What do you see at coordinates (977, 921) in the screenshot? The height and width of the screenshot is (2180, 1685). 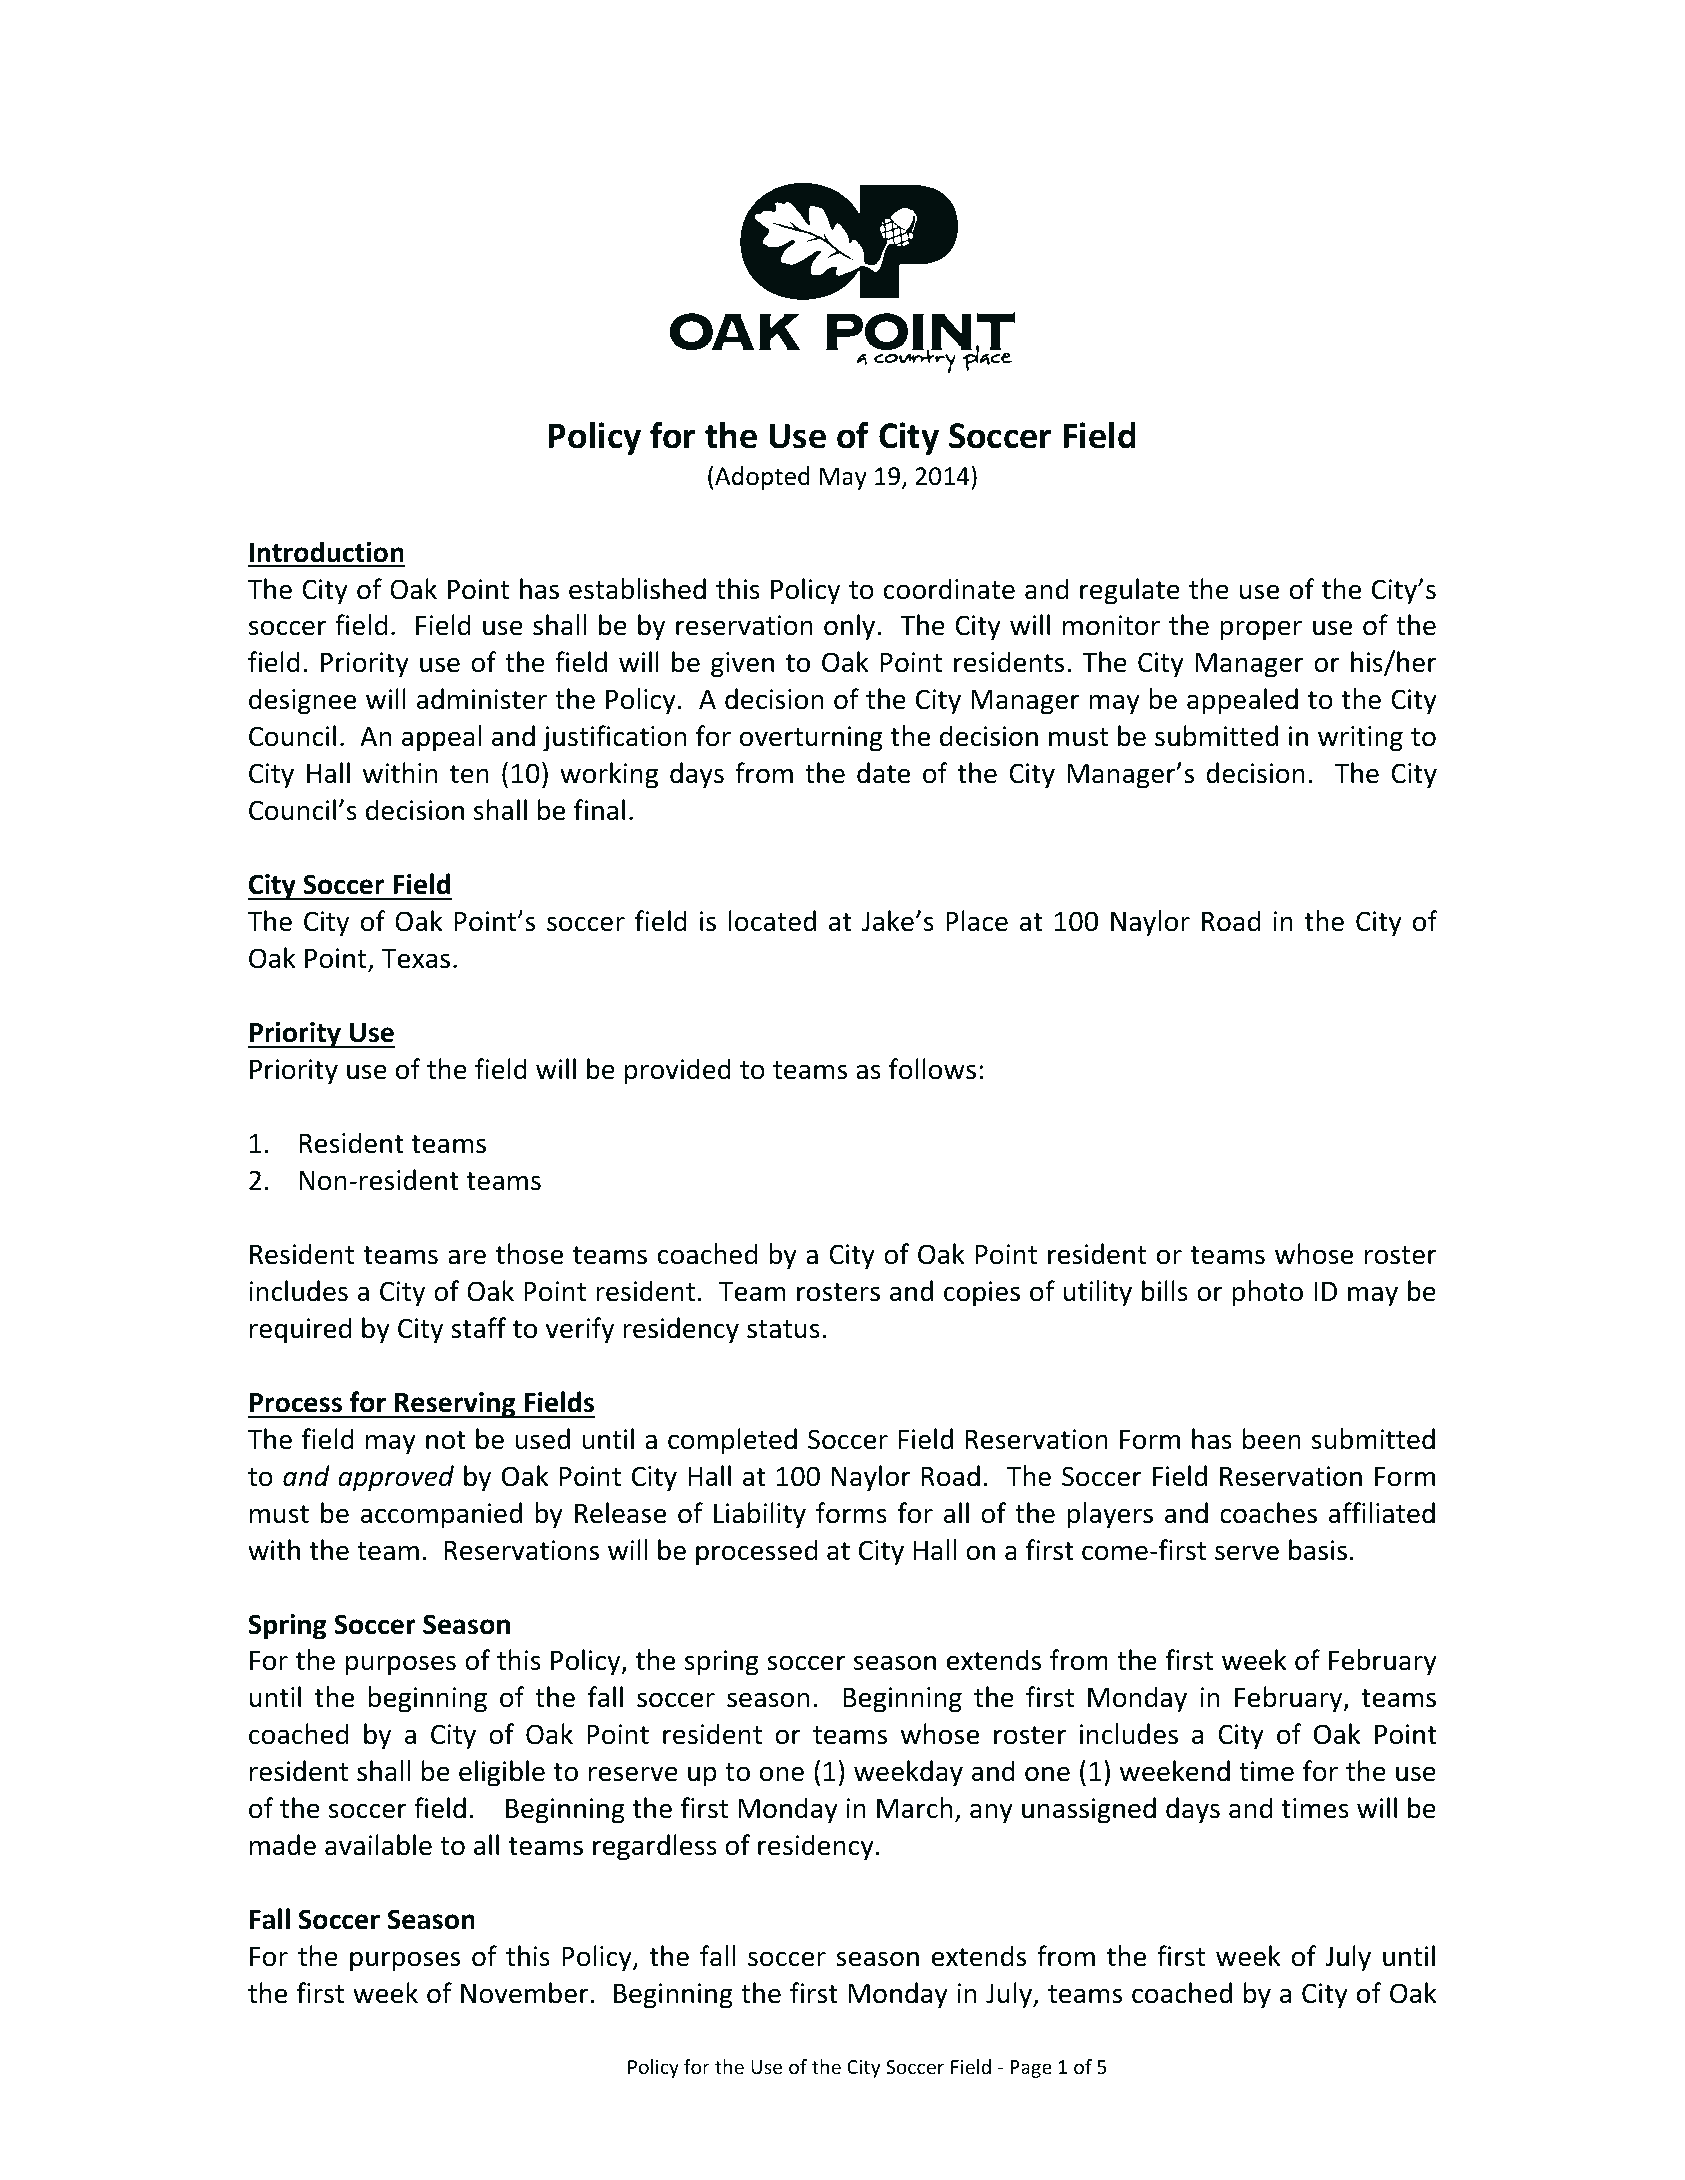 I see `Place` at bounding box center [977, 921].
